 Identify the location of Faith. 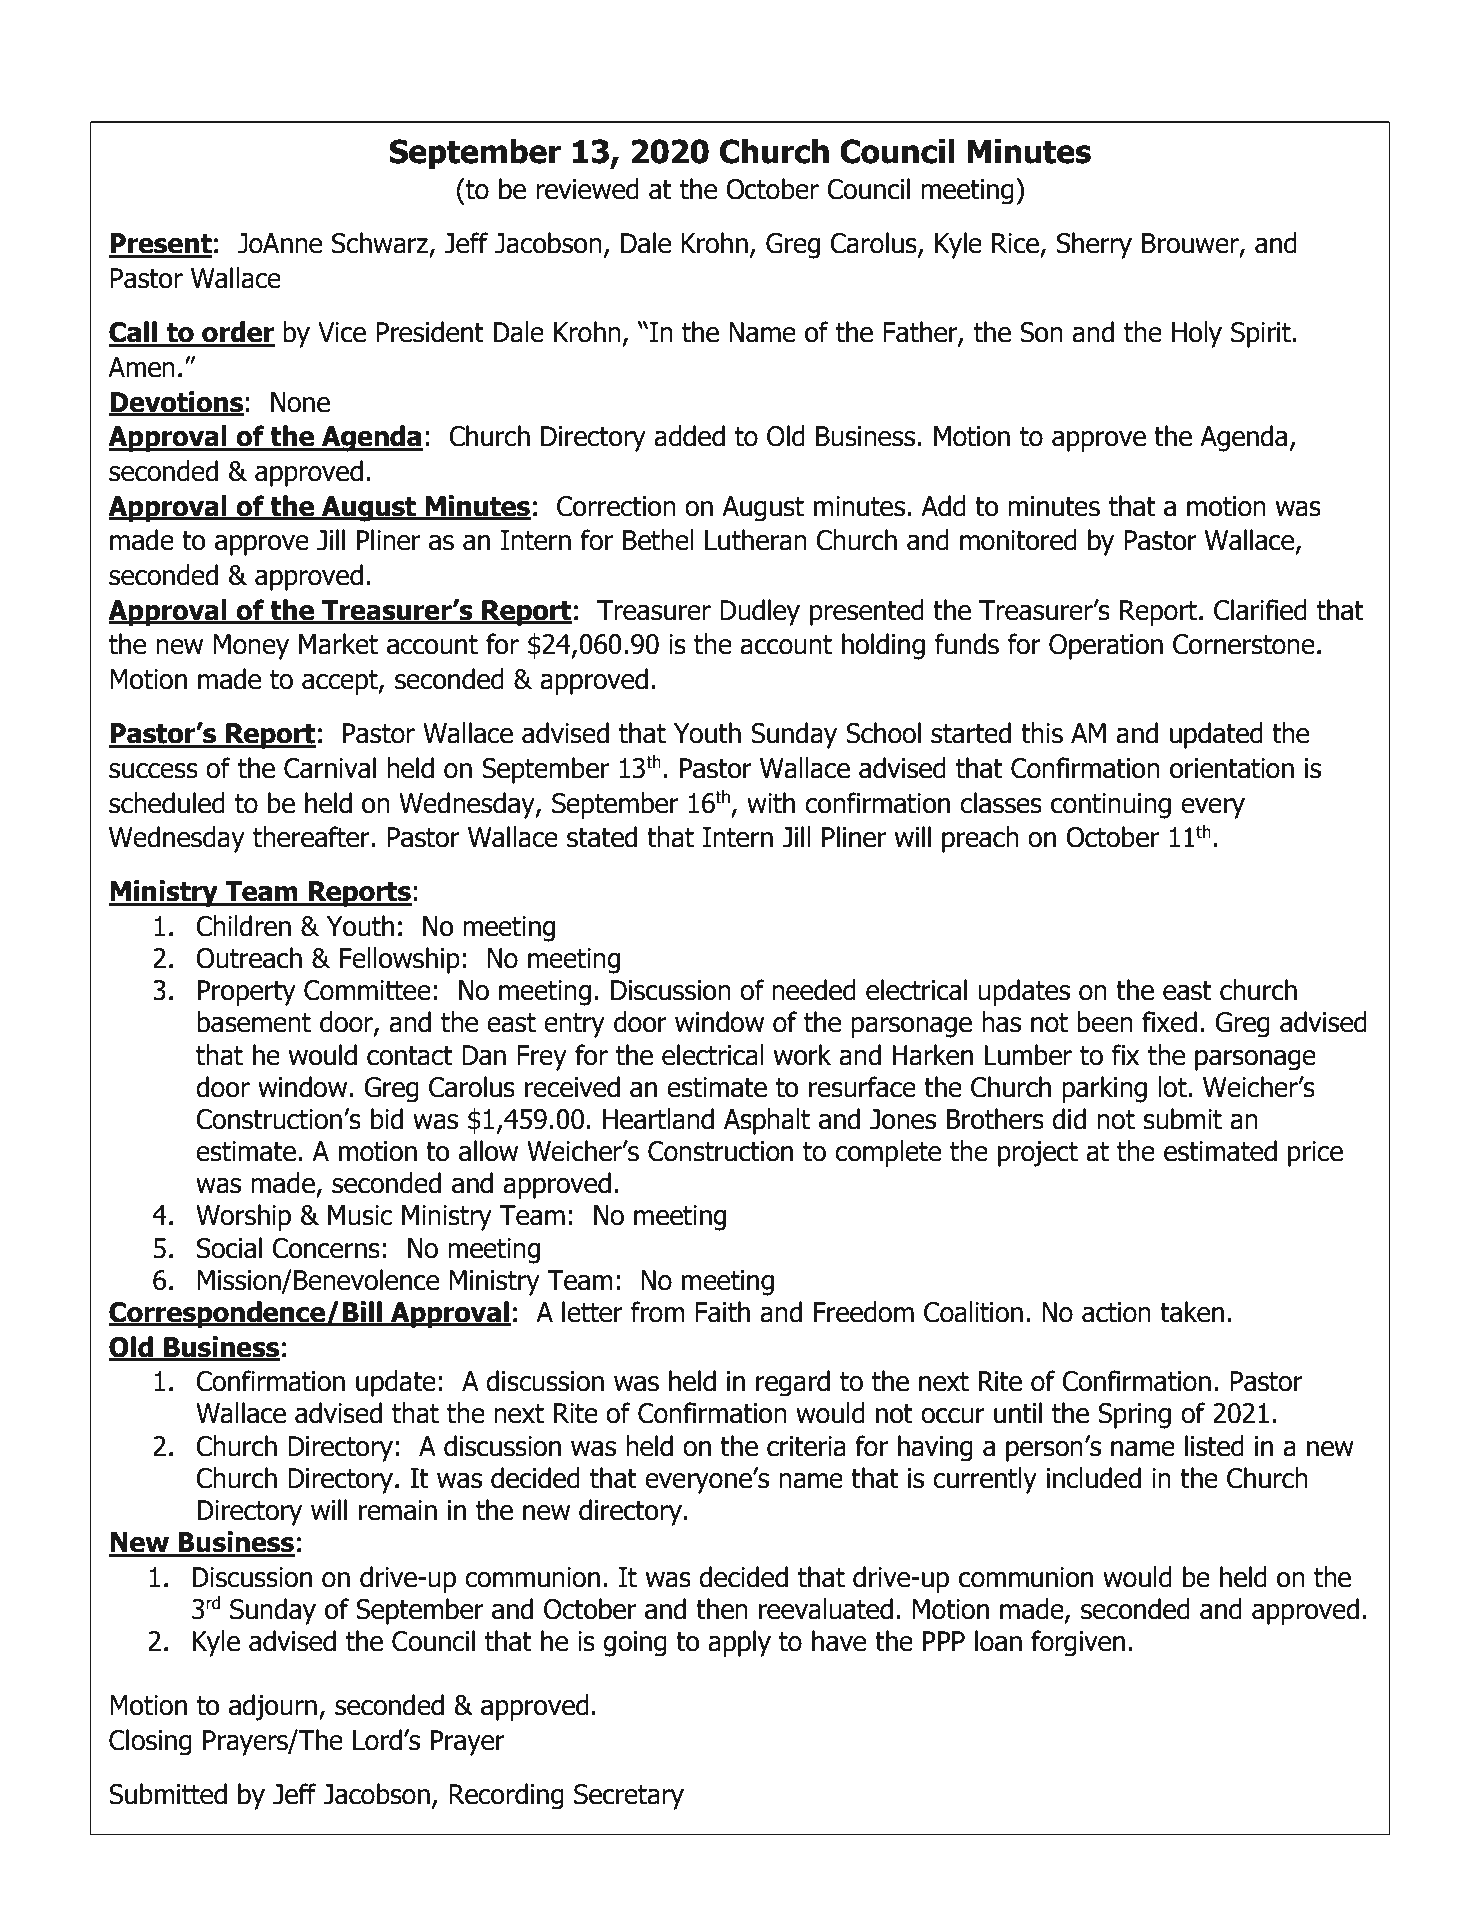
(722, 1312).
